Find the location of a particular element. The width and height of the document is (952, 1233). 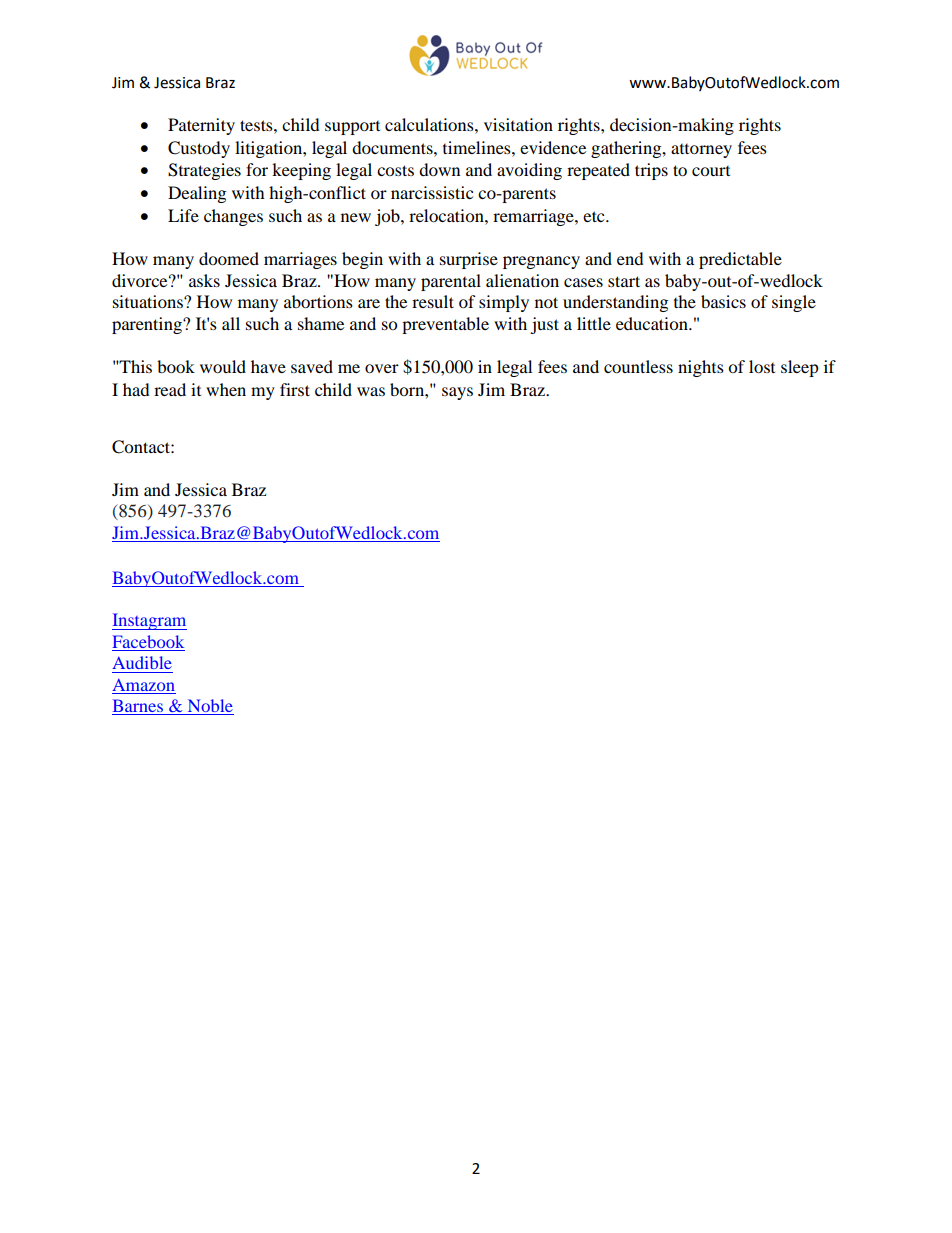

predictable is located at coordinates (740, 260).
